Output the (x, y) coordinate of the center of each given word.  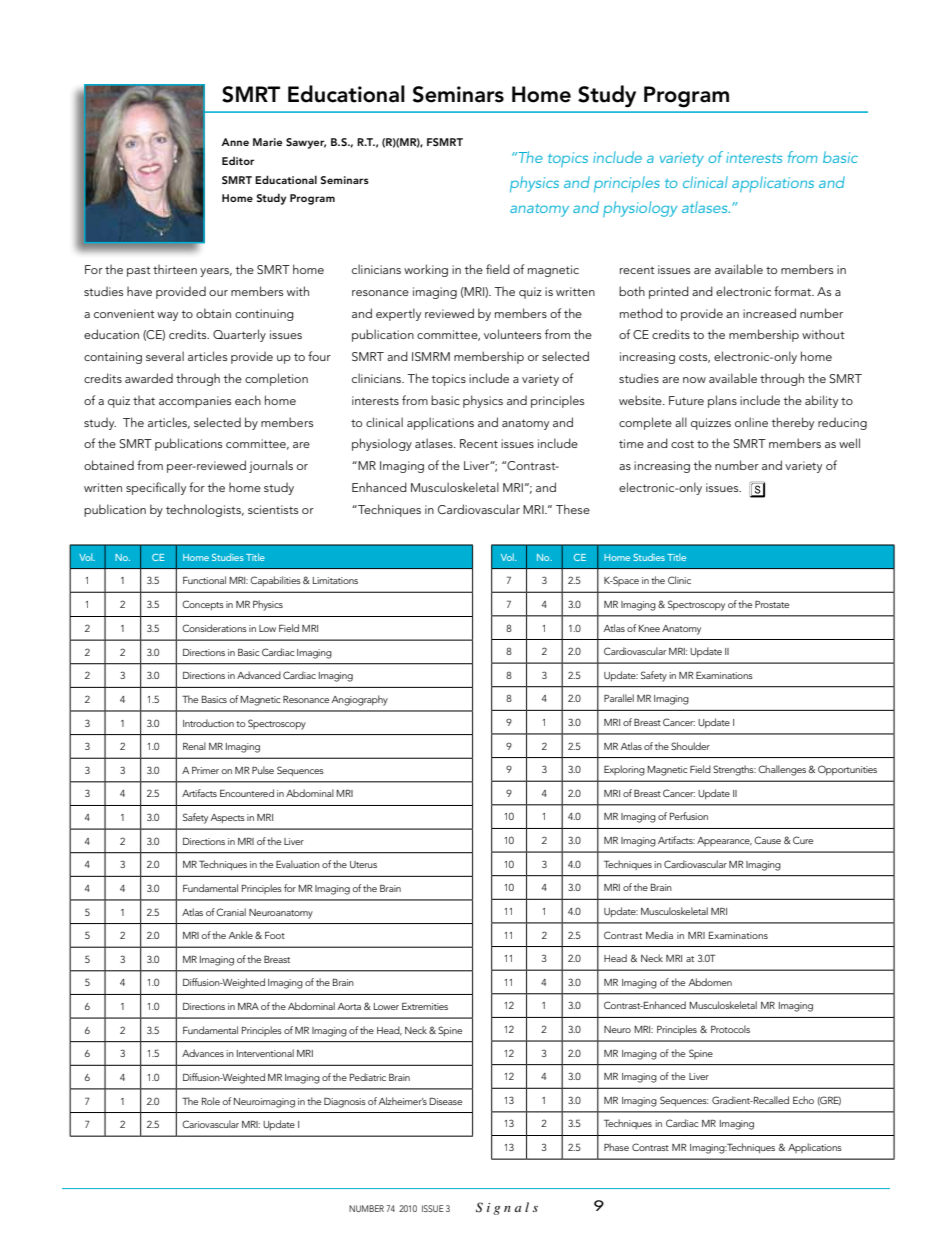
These (573, 509)
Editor (238, 160)
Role (211, 1101)
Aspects (227, 818)
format (794, 291)
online (751, 422)
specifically (156, 488)
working (426, 270)
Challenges (782, 770)
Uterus (363, 864)
